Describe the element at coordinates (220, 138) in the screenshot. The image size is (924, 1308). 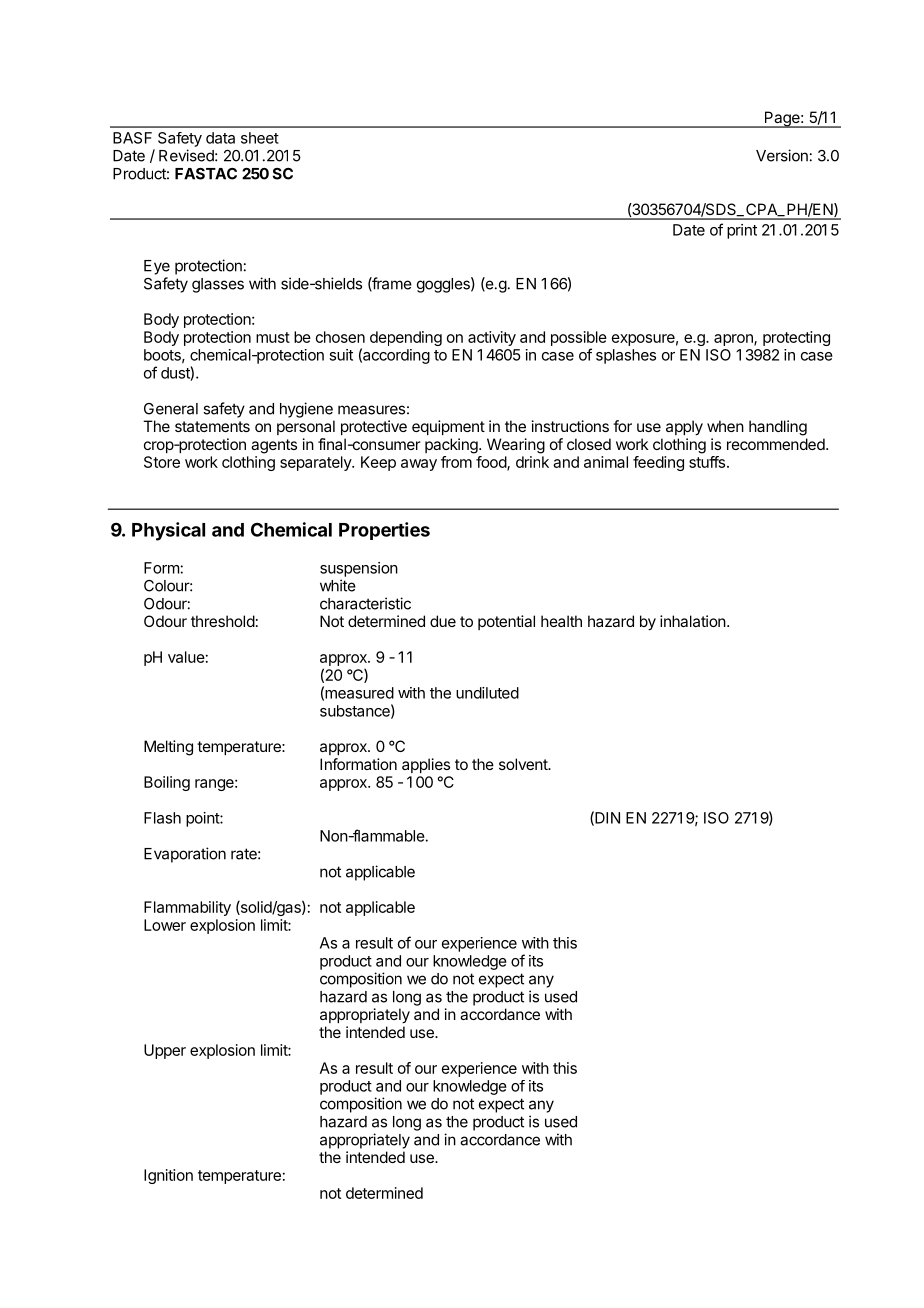
I see `data` at that location.
